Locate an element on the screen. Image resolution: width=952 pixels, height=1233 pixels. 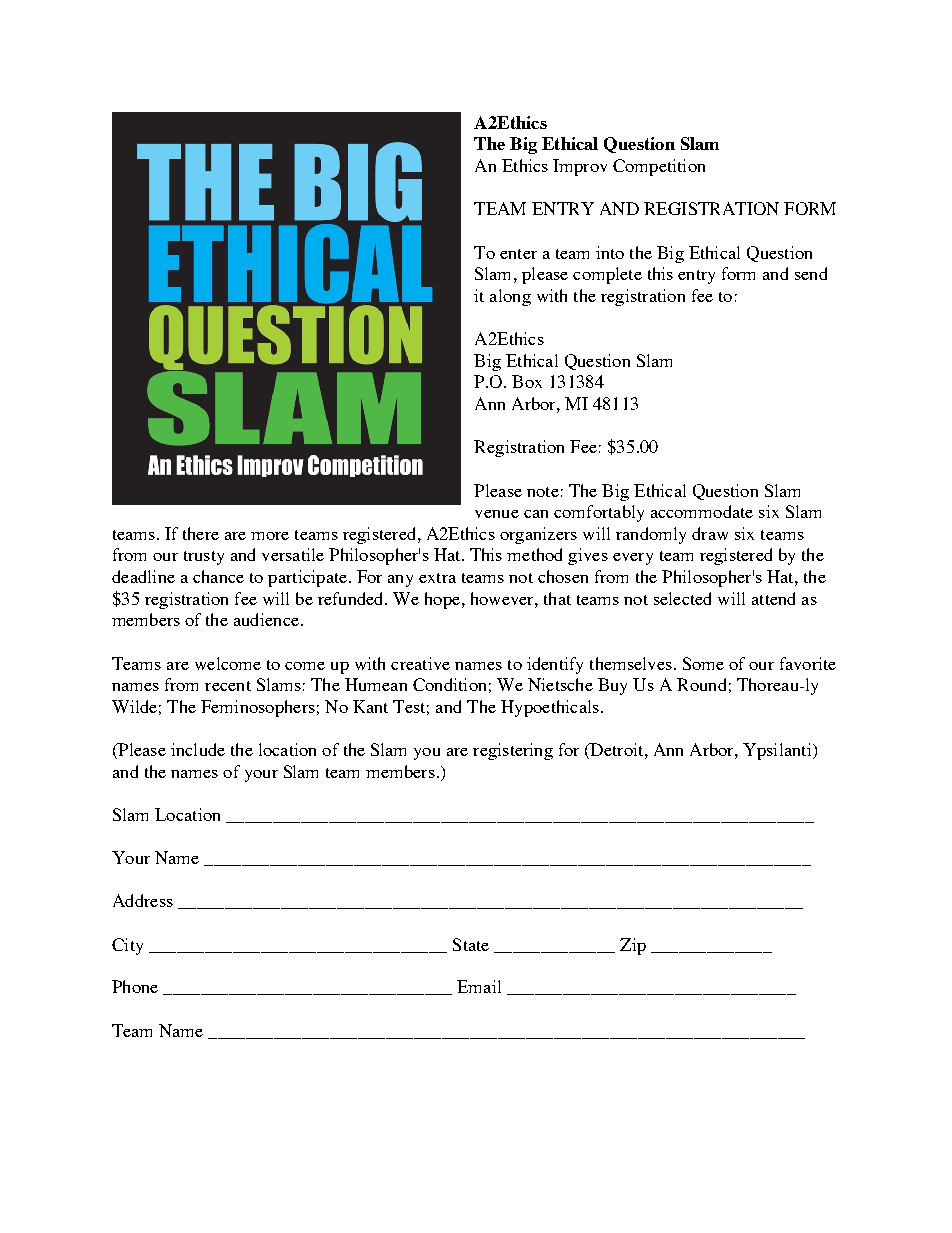
Ypsilanti is located at coordinates (778, 751).
